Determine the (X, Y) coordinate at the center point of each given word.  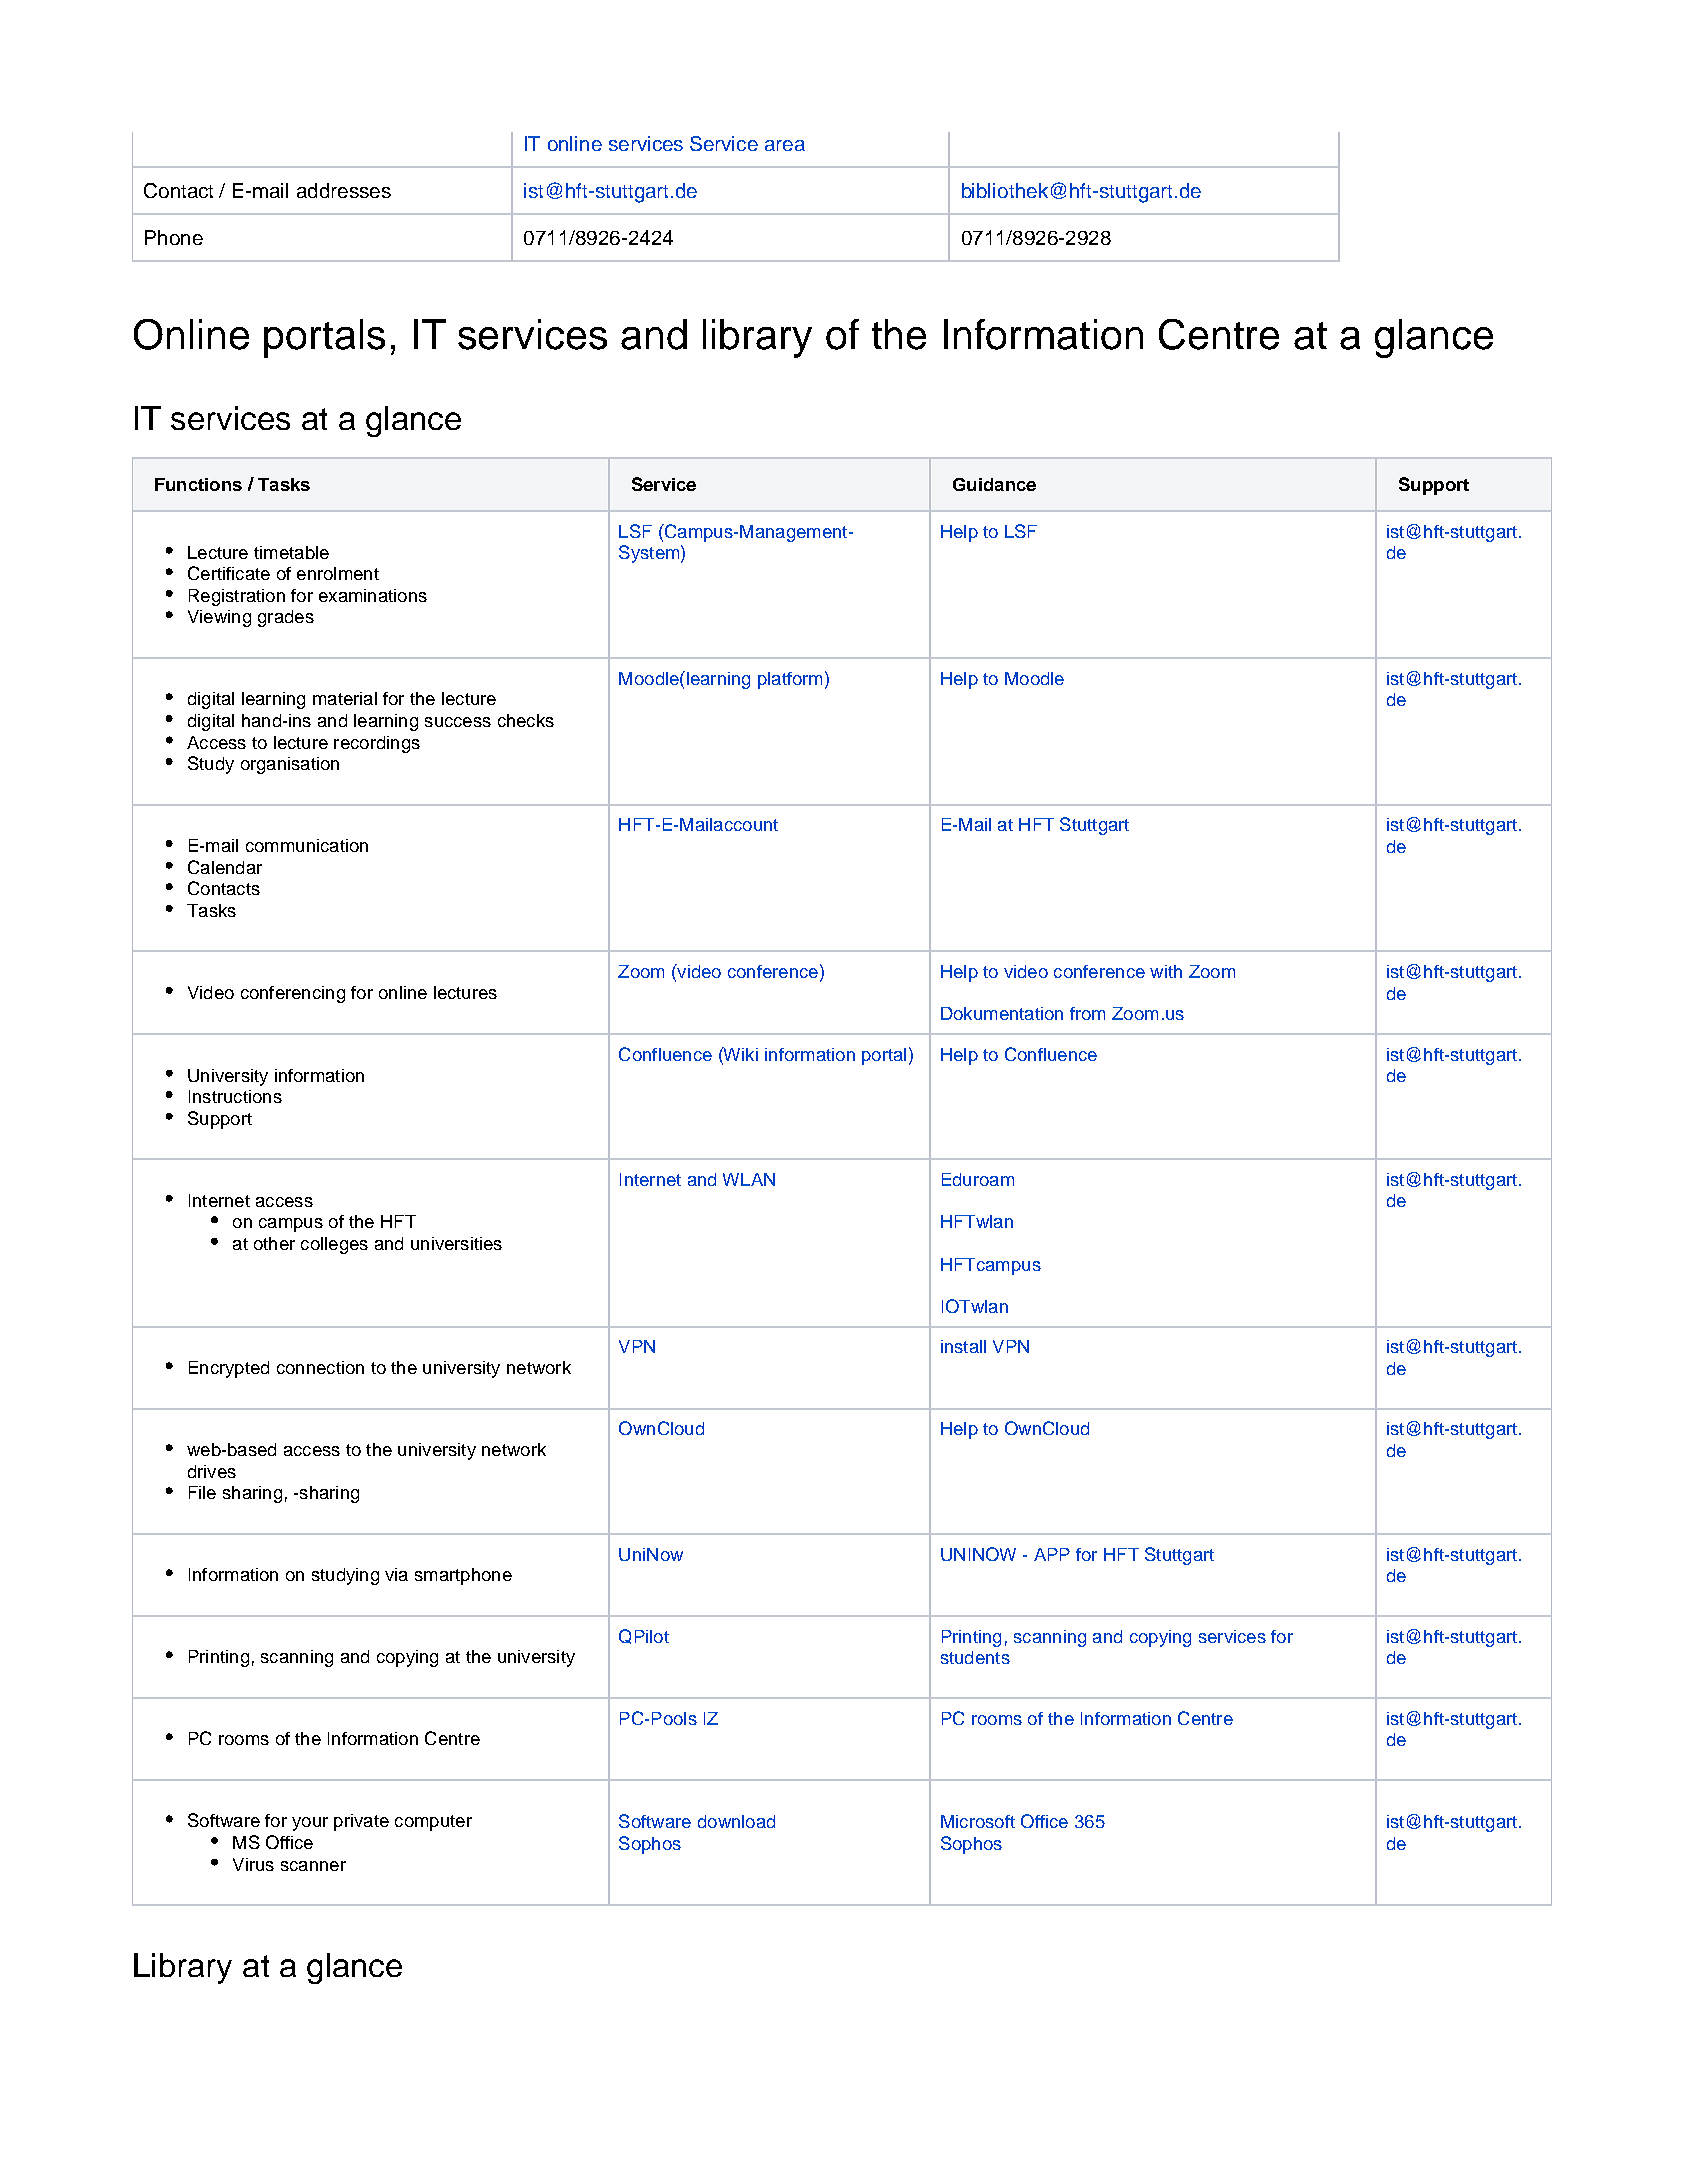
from (1087, 1013)
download (736, 1821)
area (785, 145)
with (1166, 971)
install (963, 1346)
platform (790, 680)
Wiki (740, 1054)
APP (1052, 1554)
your (310, 1824)
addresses (344, 190)
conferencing (293, 994)
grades (286, 618)
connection (320, 1367)
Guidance (994, 484)
